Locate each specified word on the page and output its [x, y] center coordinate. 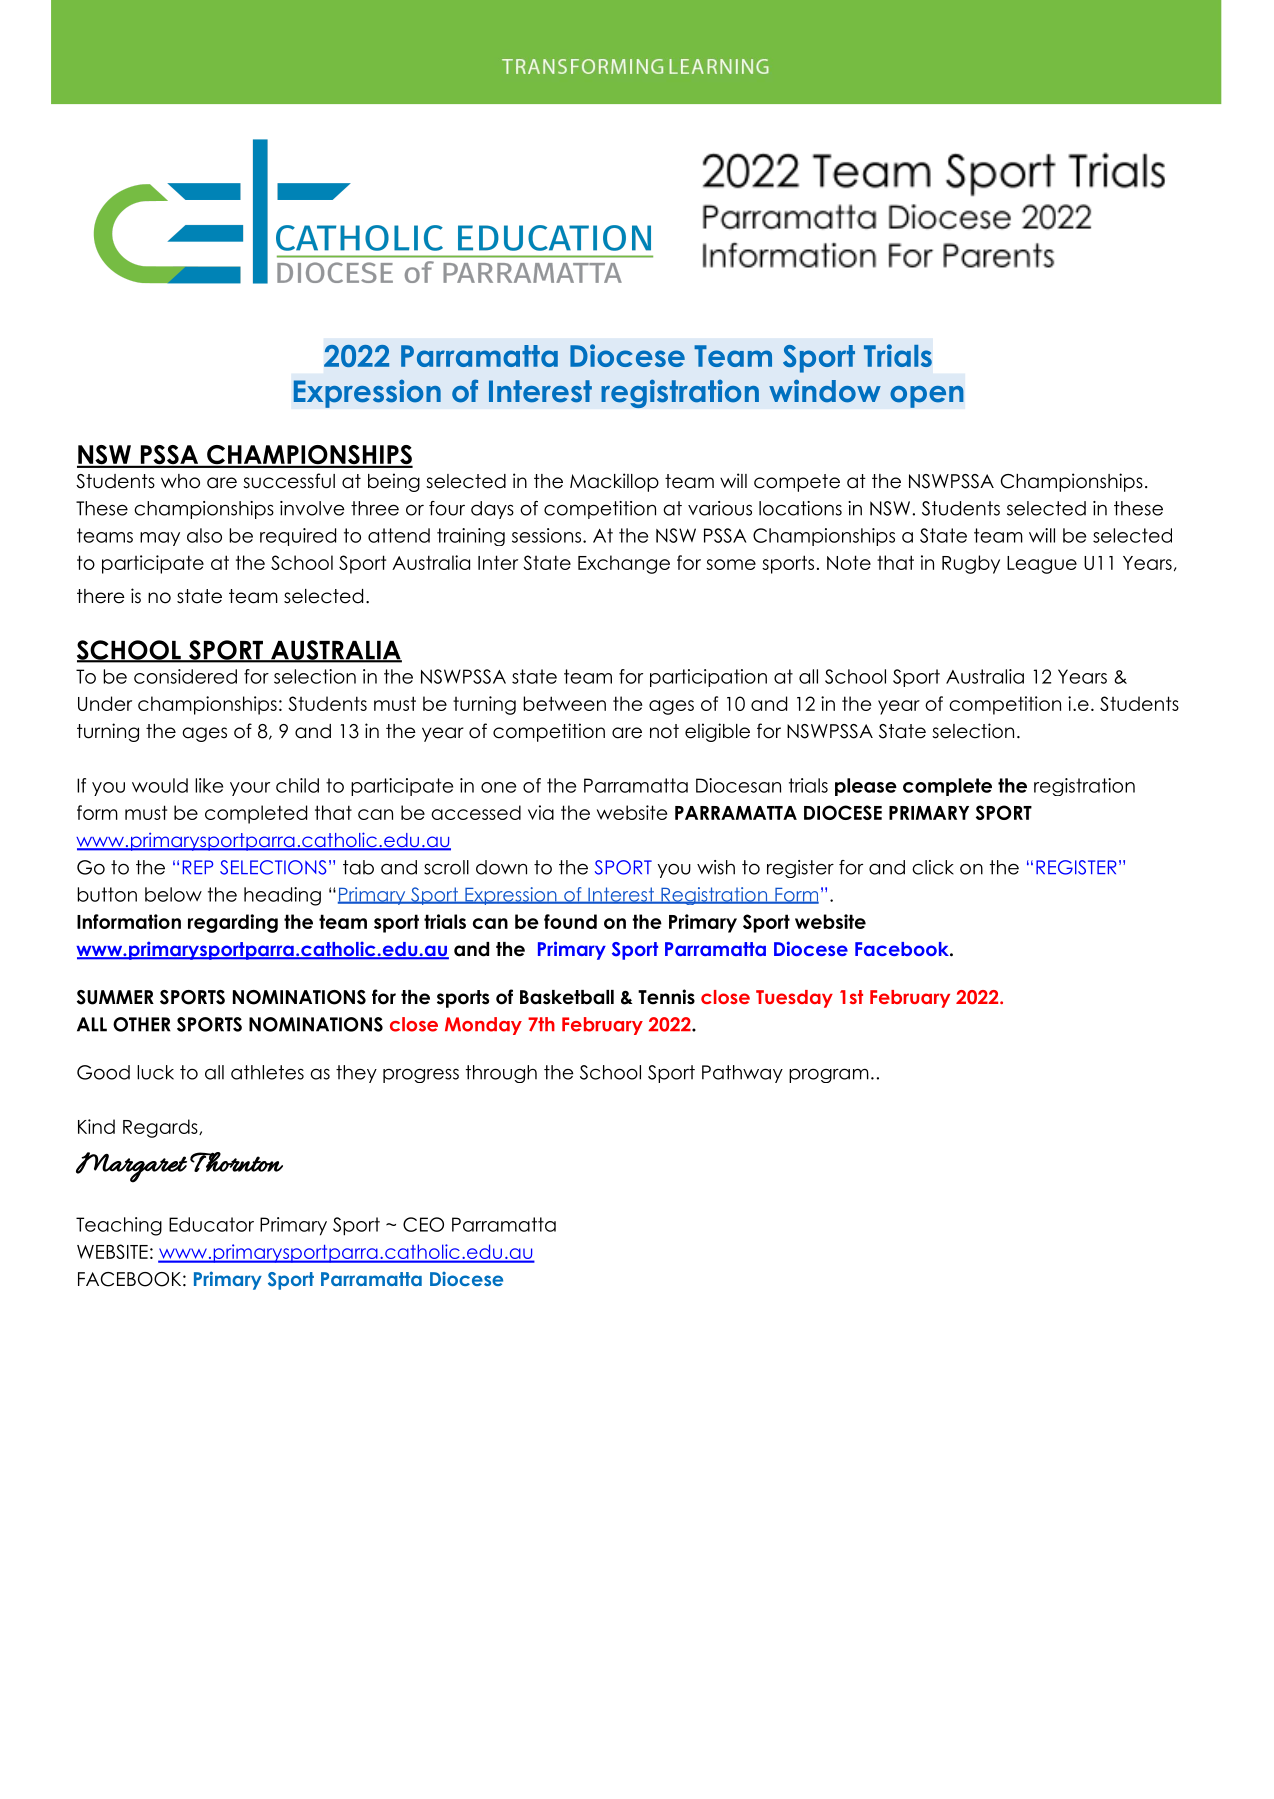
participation [708, 678]
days [492, 510]
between [564, 703]
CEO [423, 1224]
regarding [233, 923]
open [927, 396]
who [180, 481]
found [570, 921]
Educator [211, 1224]
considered [185, 676]
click [933, 867]
